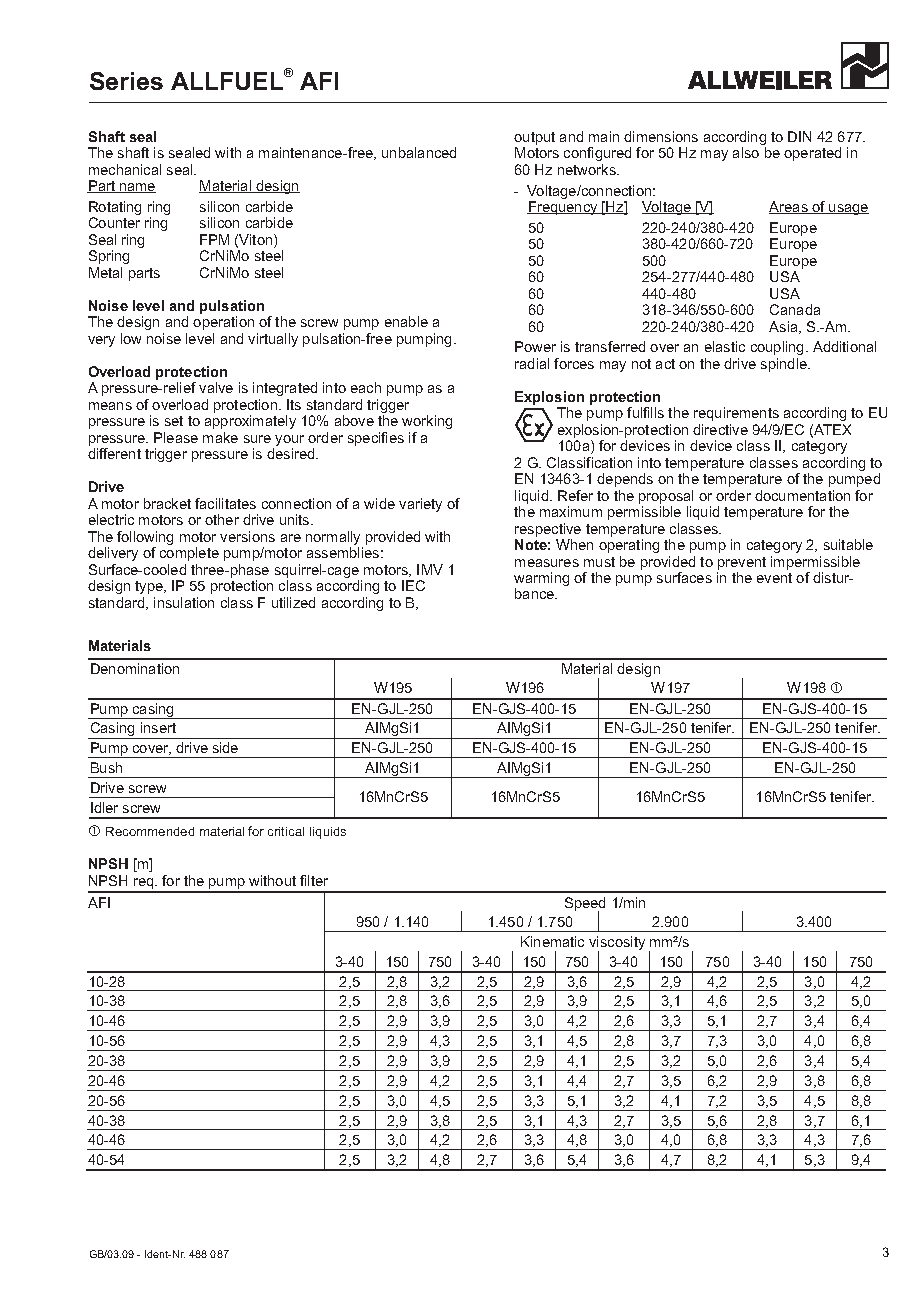 The height and width of the screenshot is (1308, 924). Describe the element at coordinates (314, 880) in the screenshot. I see `filter` at that location.
